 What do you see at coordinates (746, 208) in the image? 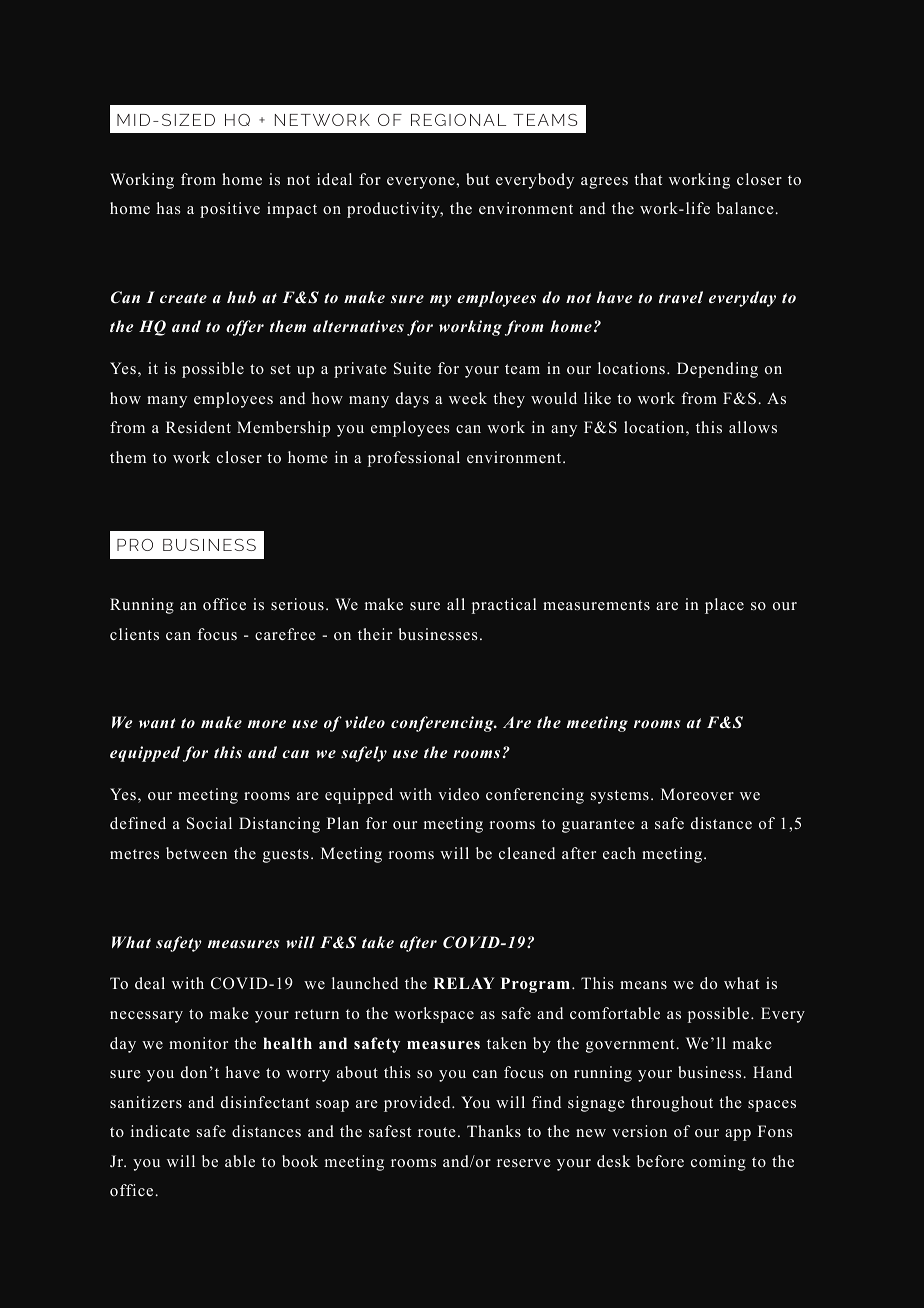
I see `balance` at bounding box center [746, 208].
